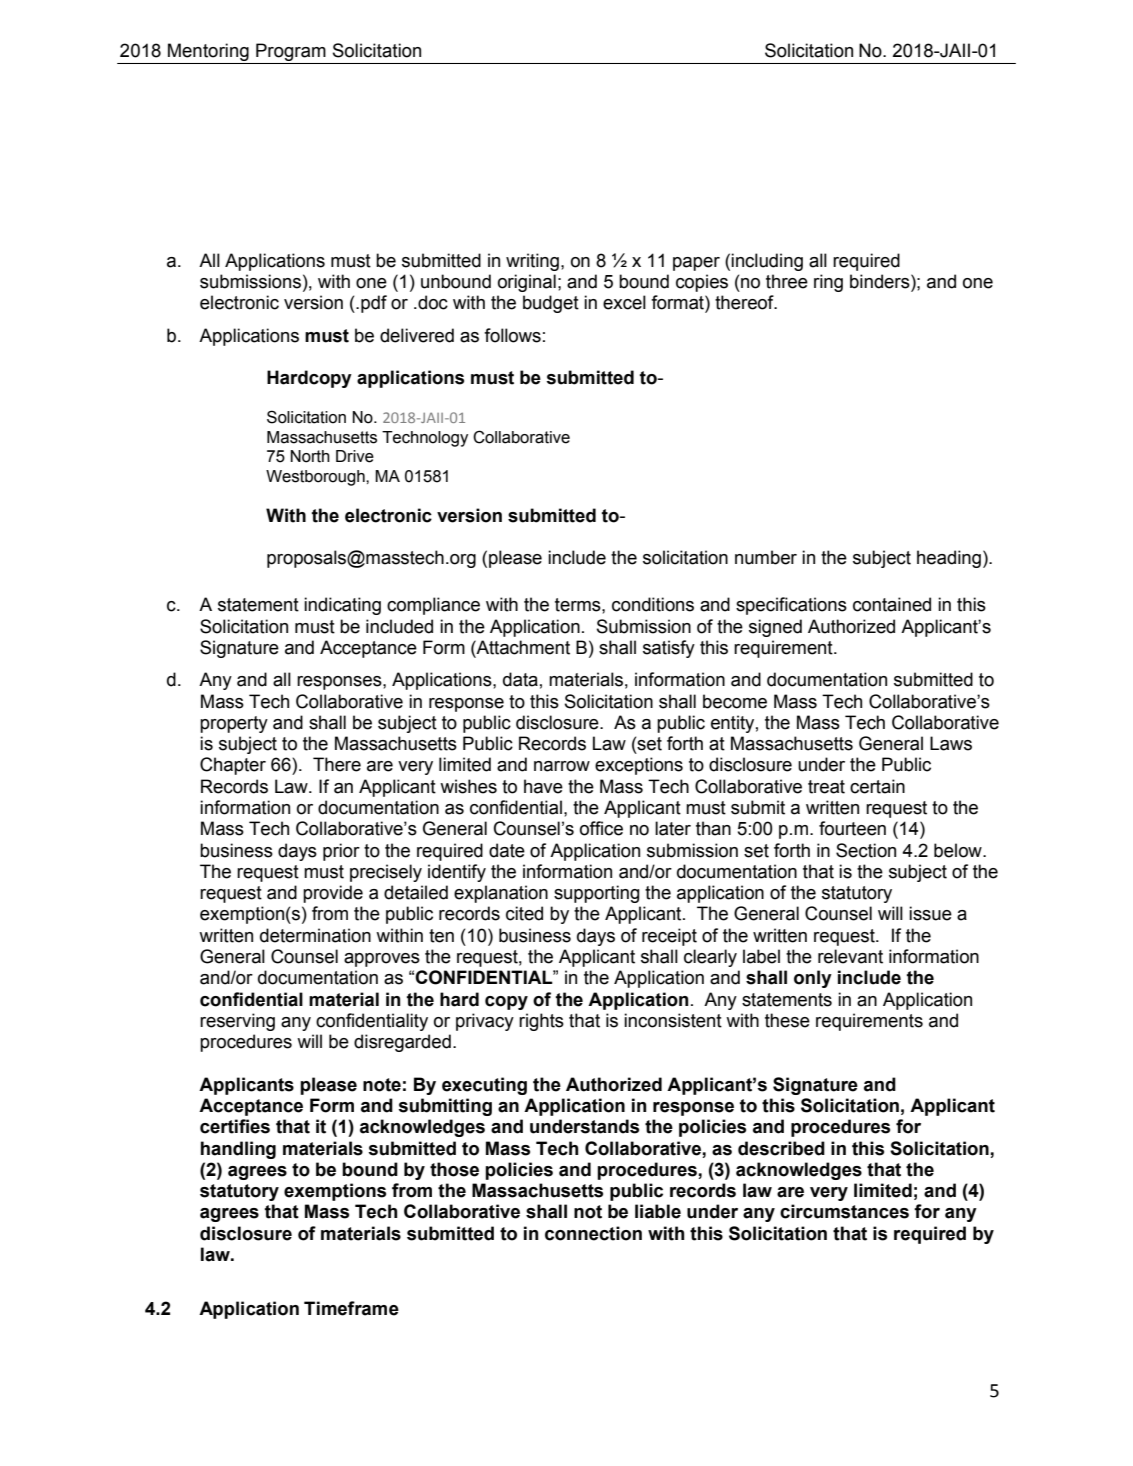 Image resolution: width=1133 pixels, height=1466 pixels. I want to click on North, so click(310, 456).
